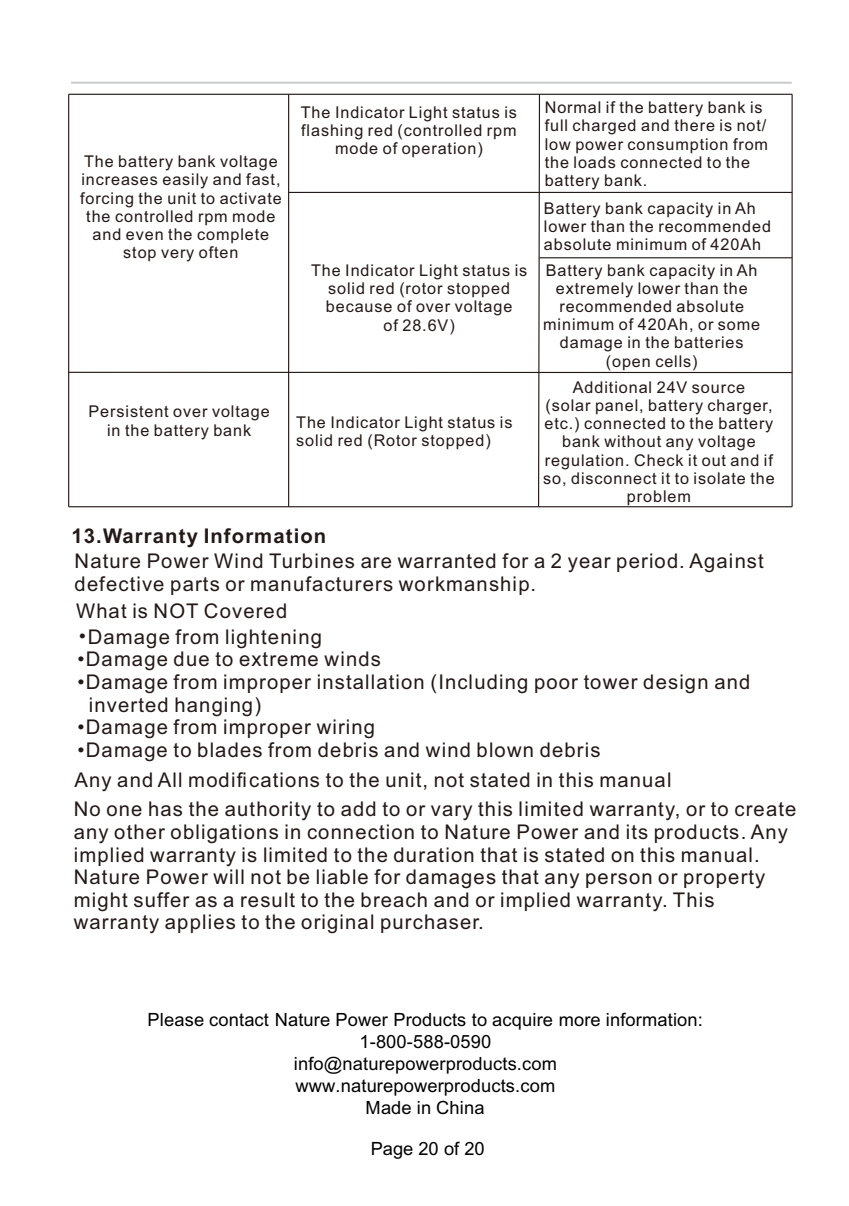 The width and height of the page is (849, 1206). I want to click on operation, so click(439, 149).
